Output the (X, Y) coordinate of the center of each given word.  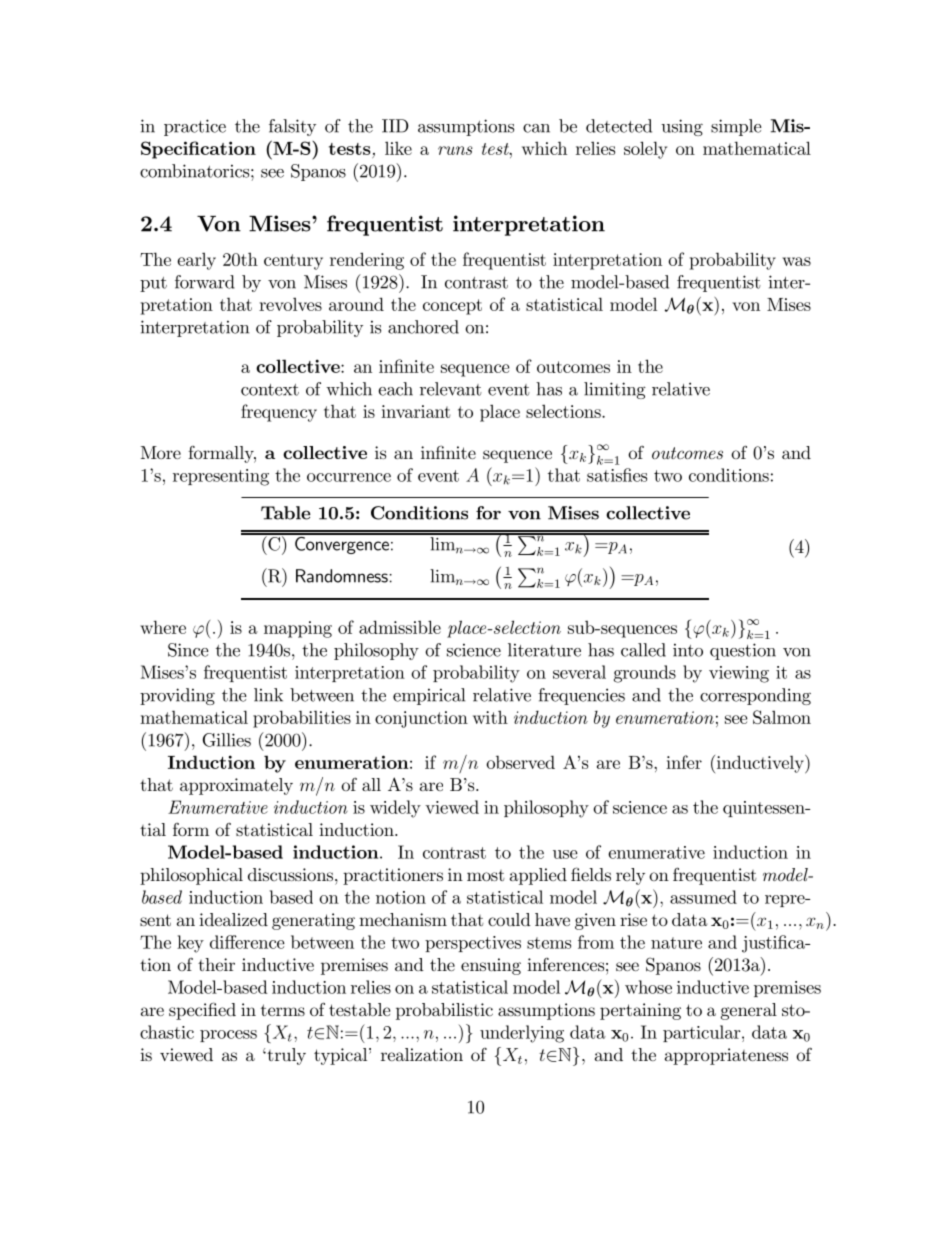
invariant (416, 411)
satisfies (617, 475)
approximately (236, 786)
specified (202, 1011)
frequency (279, 413)
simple (736, 127)
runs (455, 150)
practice (195, 127)
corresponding (755, 696)
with (490, 717)
